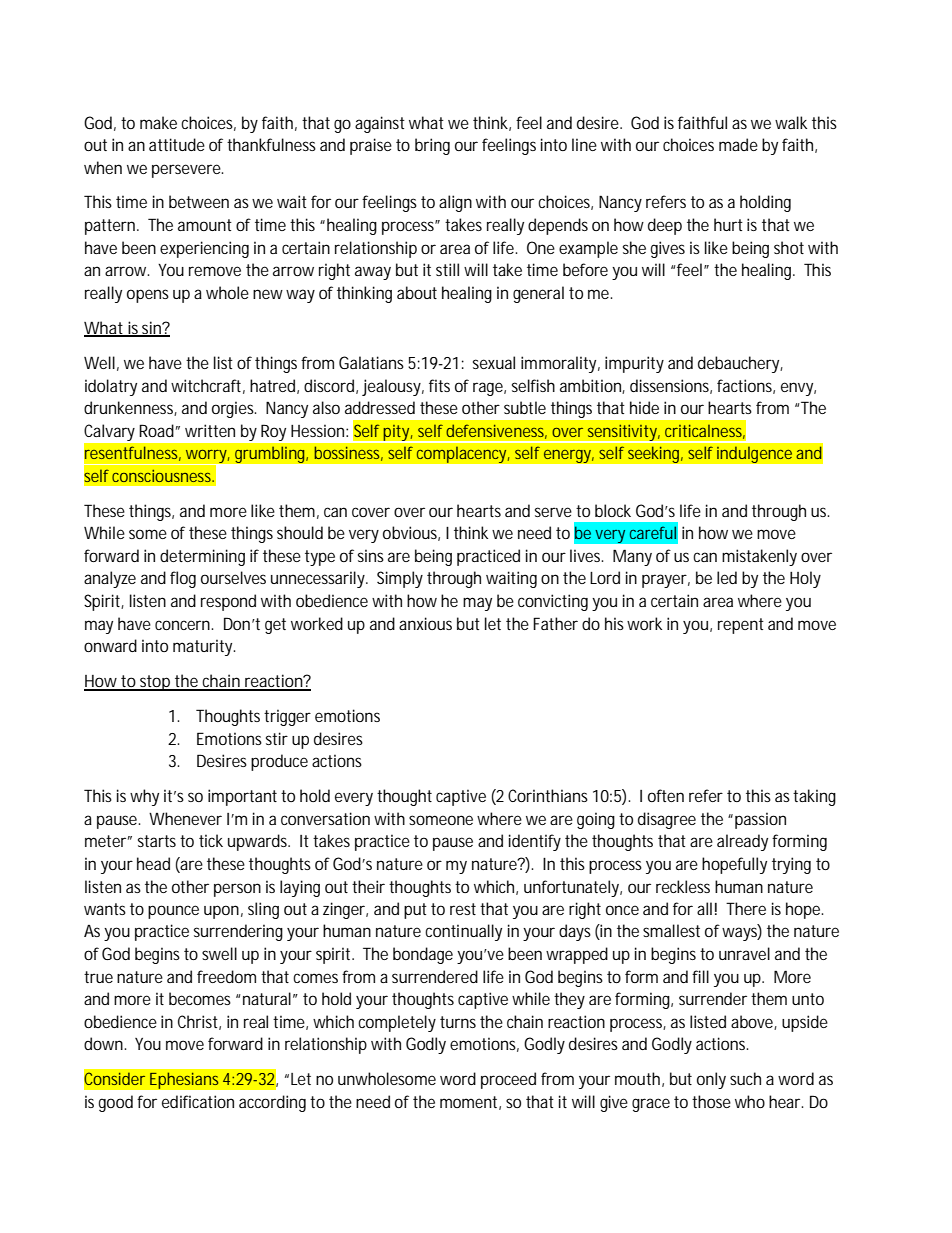  I want to click on identify, so click(535, 842).
